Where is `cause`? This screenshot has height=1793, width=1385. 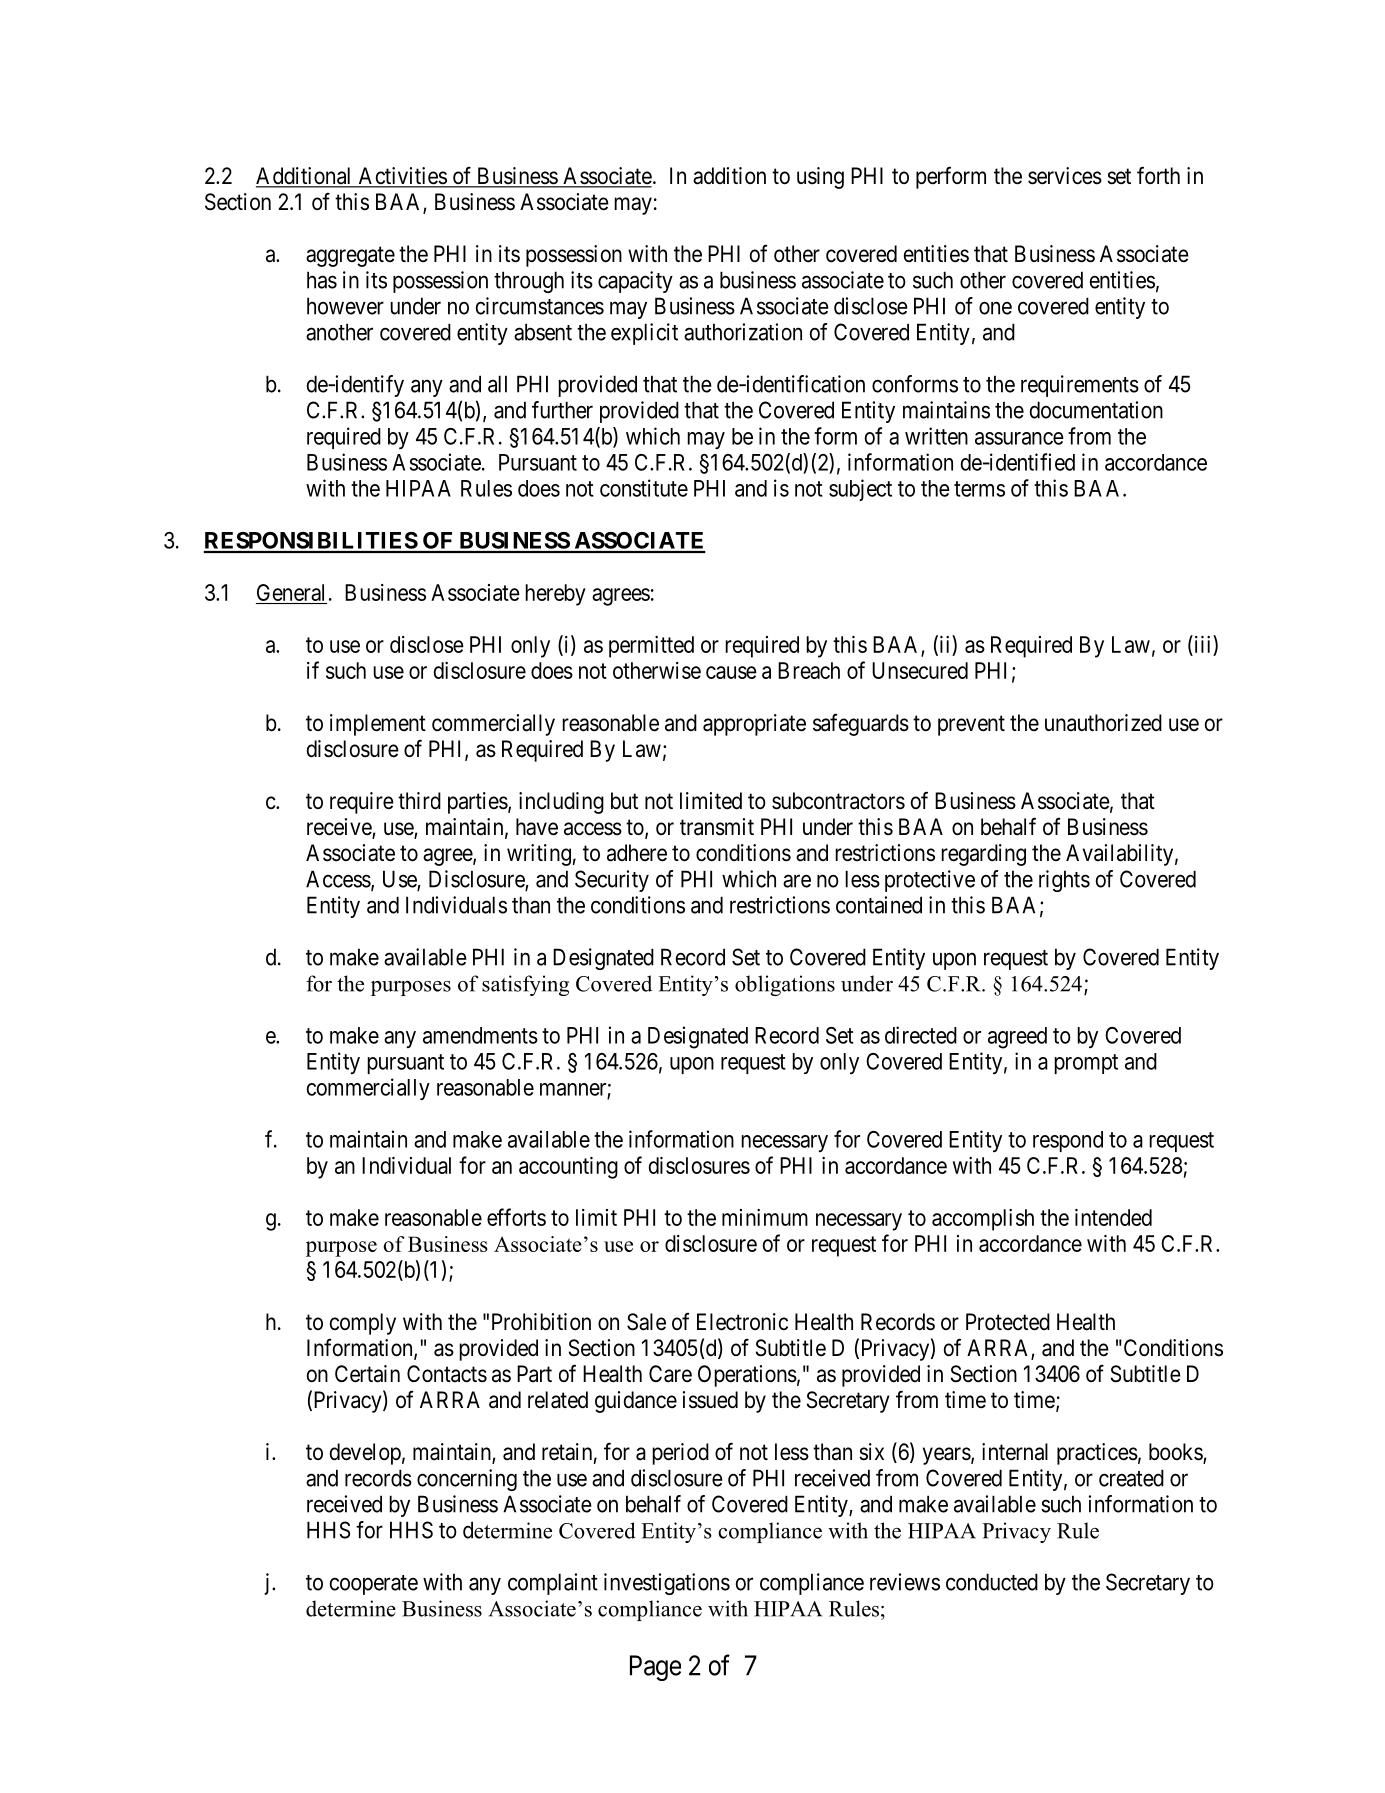 cause is located at coordinates (731, 672).
